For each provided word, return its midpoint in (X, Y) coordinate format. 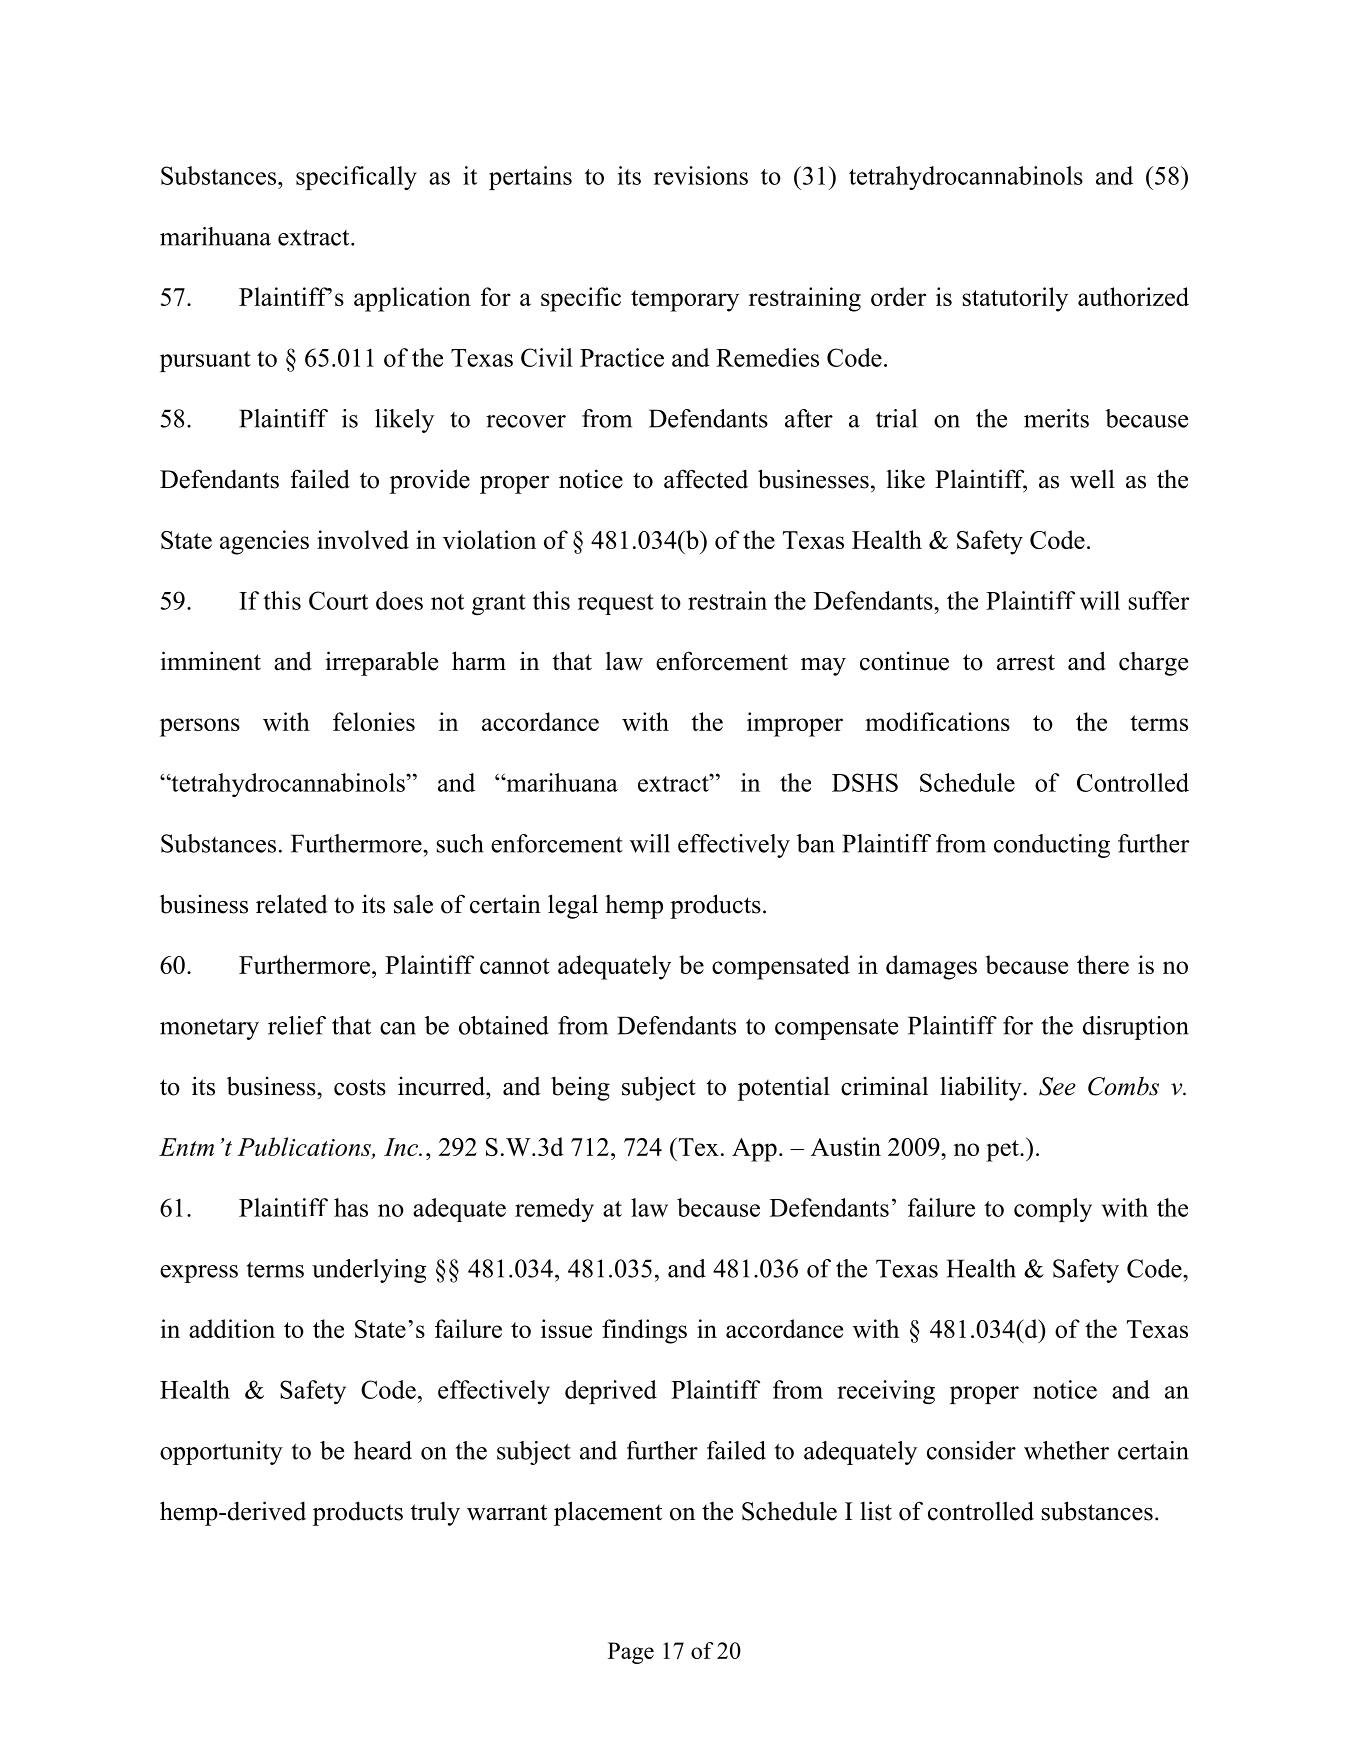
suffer (1159, 600)
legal (573, 906)
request (616, 604)
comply (1053, 1210)
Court (338, 600)
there (1103, 964)
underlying (369, 1271)
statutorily (1015, 299)
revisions (701, 175)
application (412, 299)
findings (644, 1331)
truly (435, 1513)
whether (1066, 1450)
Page (631, 1653)
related (292, 904)
